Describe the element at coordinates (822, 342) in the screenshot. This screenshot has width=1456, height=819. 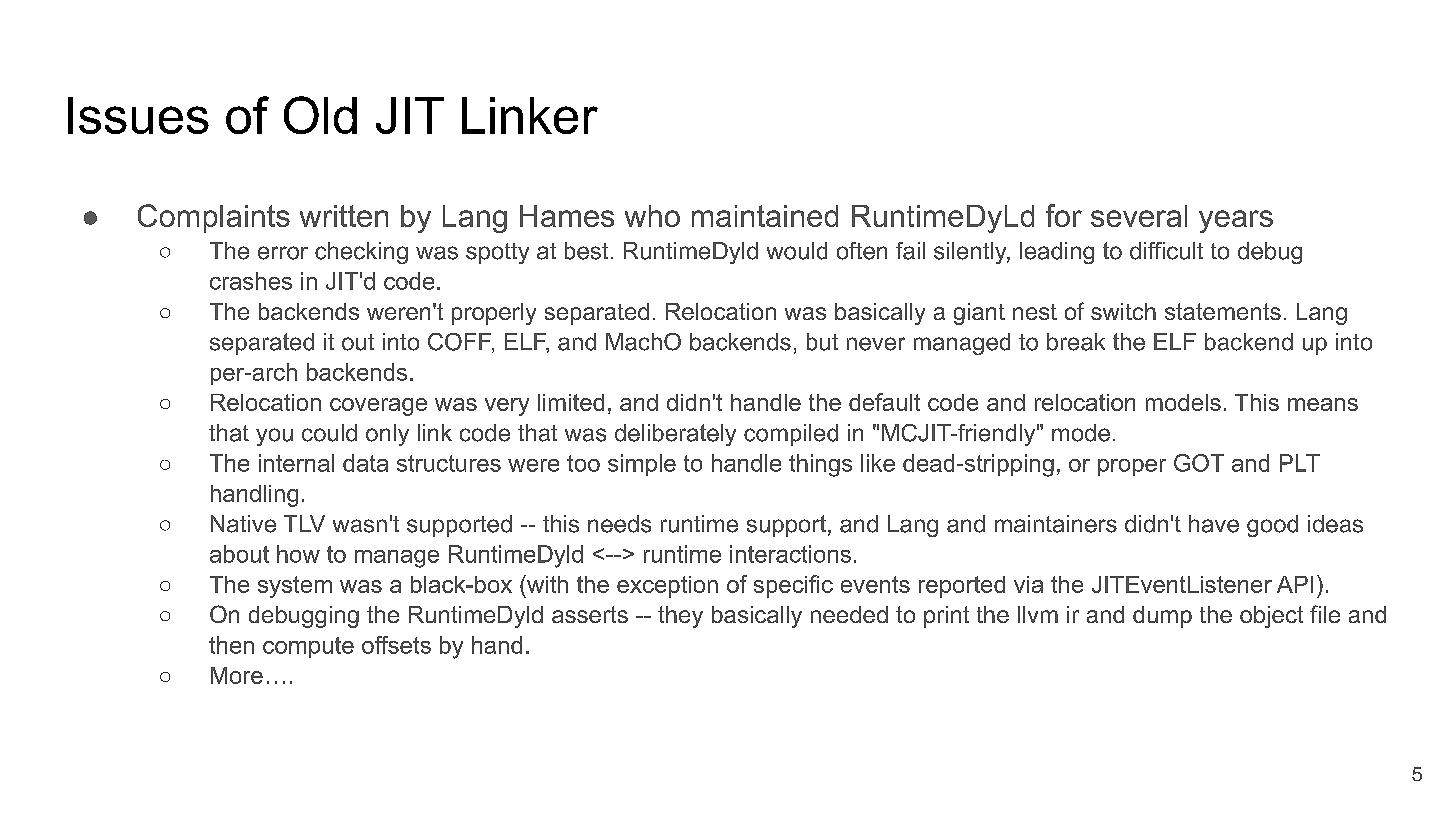
I see `but` at that location.
